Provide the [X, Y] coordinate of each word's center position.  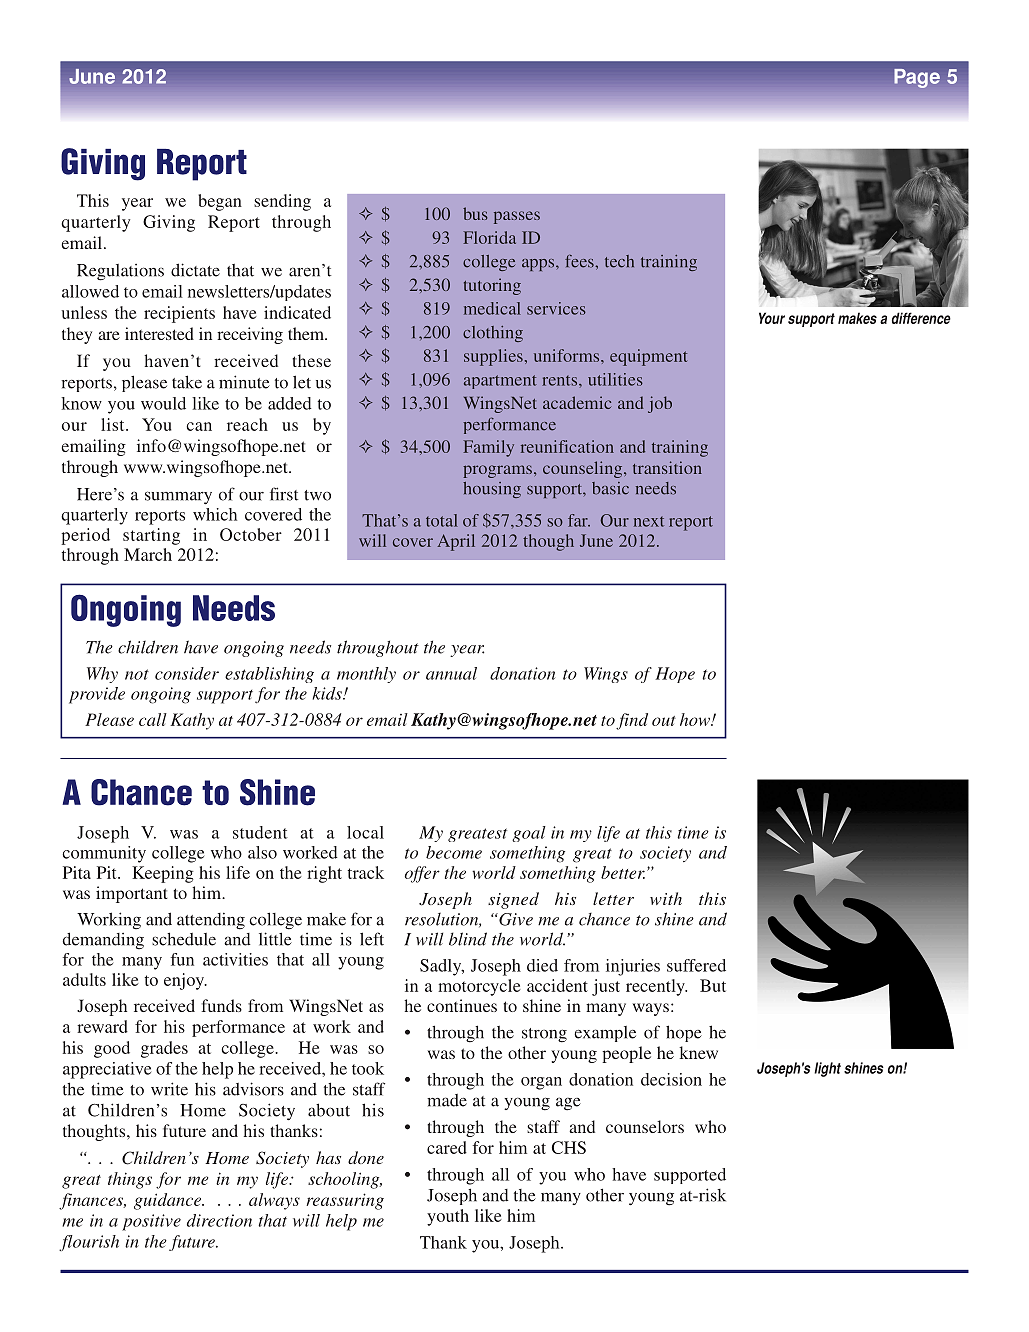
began [220, 202]
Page [917, 78]
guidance [169, 1201]
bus [475, 213]
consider [187, 673]
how [696, 719]
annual [451, 673]
